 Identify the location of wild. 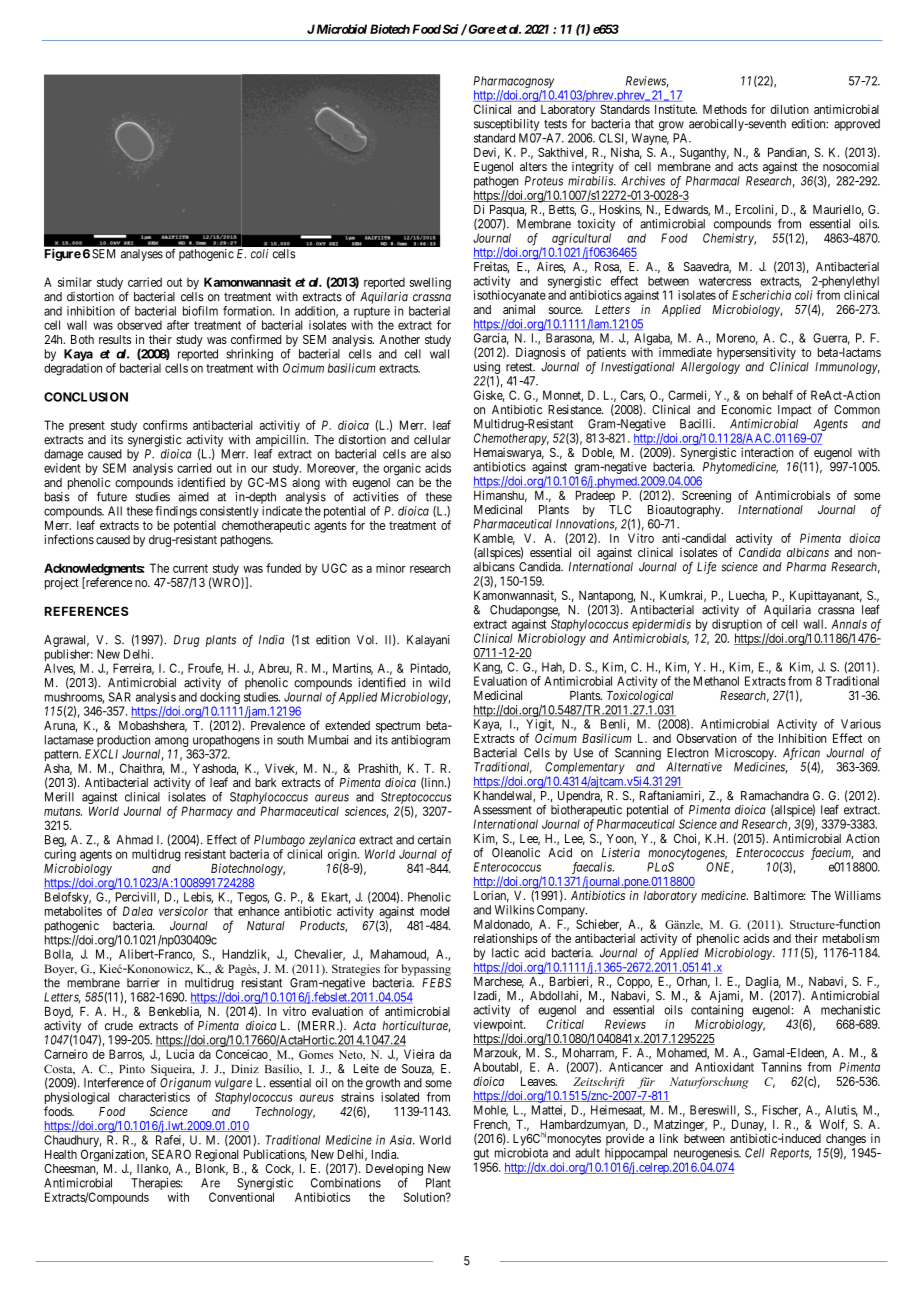
(439, 683).
